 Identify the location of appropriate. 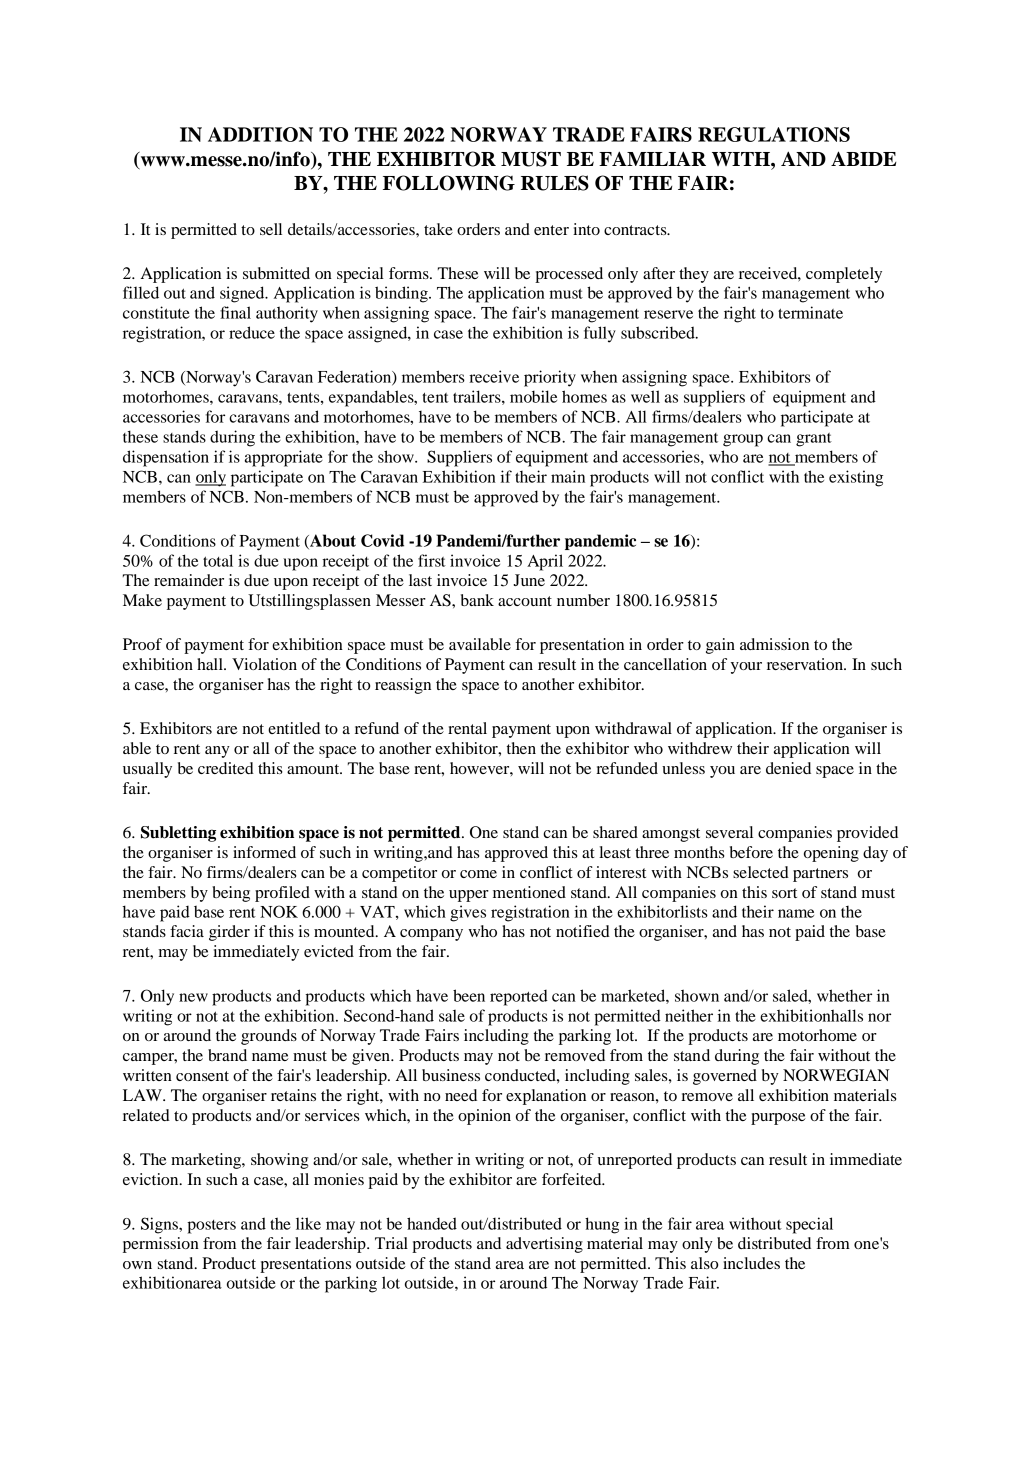
(284, 458).
